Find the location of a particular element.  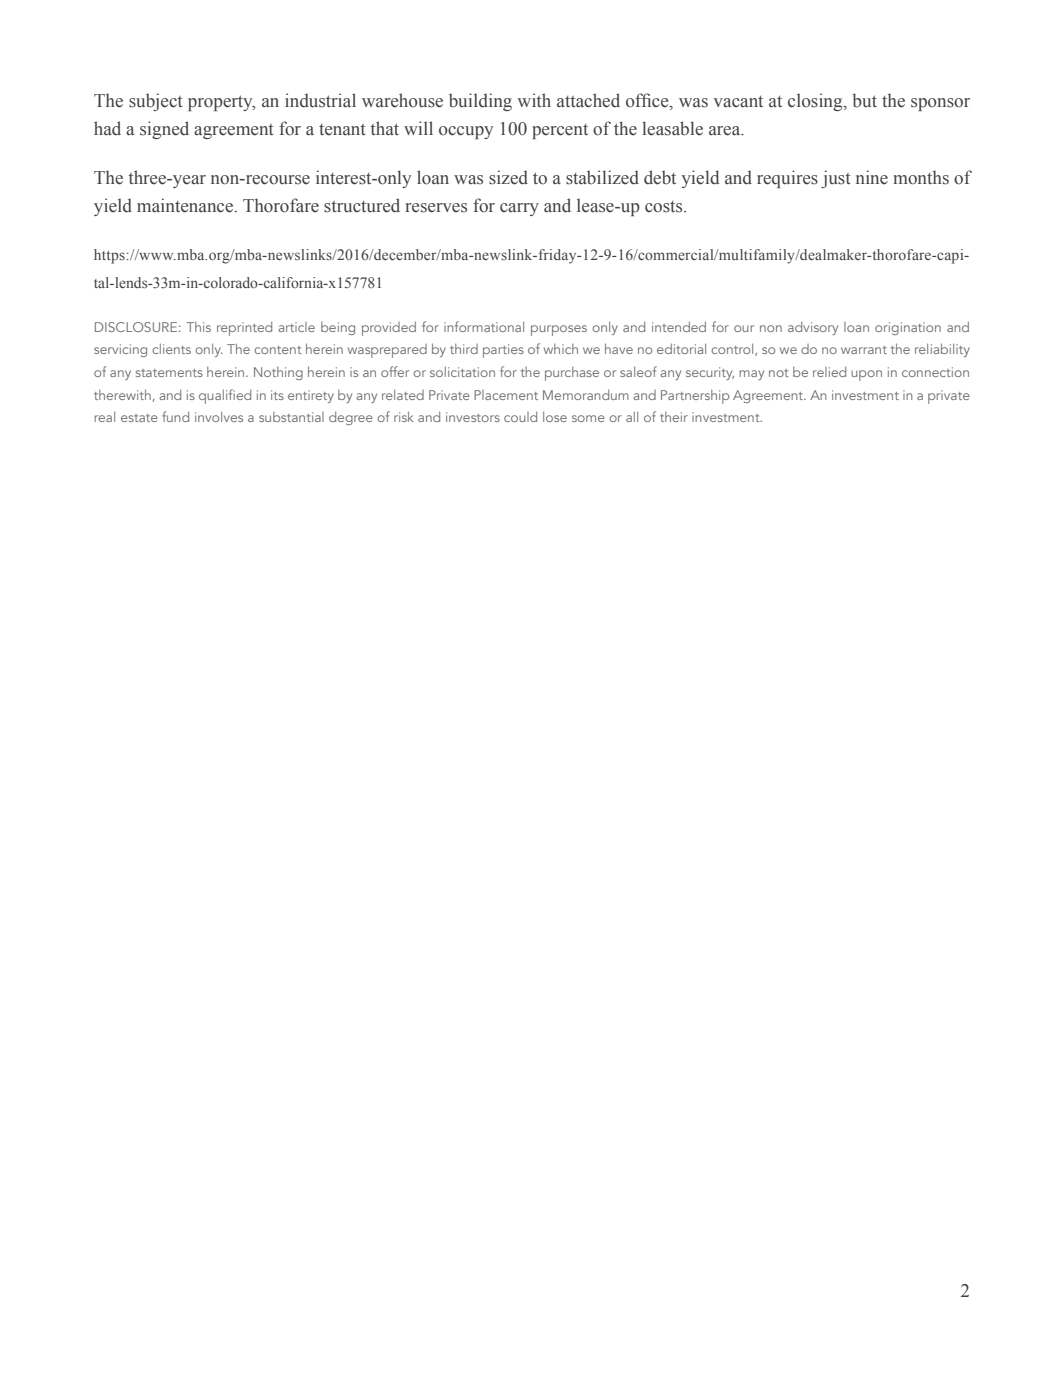

costs is located at coordinates (665, 207).
